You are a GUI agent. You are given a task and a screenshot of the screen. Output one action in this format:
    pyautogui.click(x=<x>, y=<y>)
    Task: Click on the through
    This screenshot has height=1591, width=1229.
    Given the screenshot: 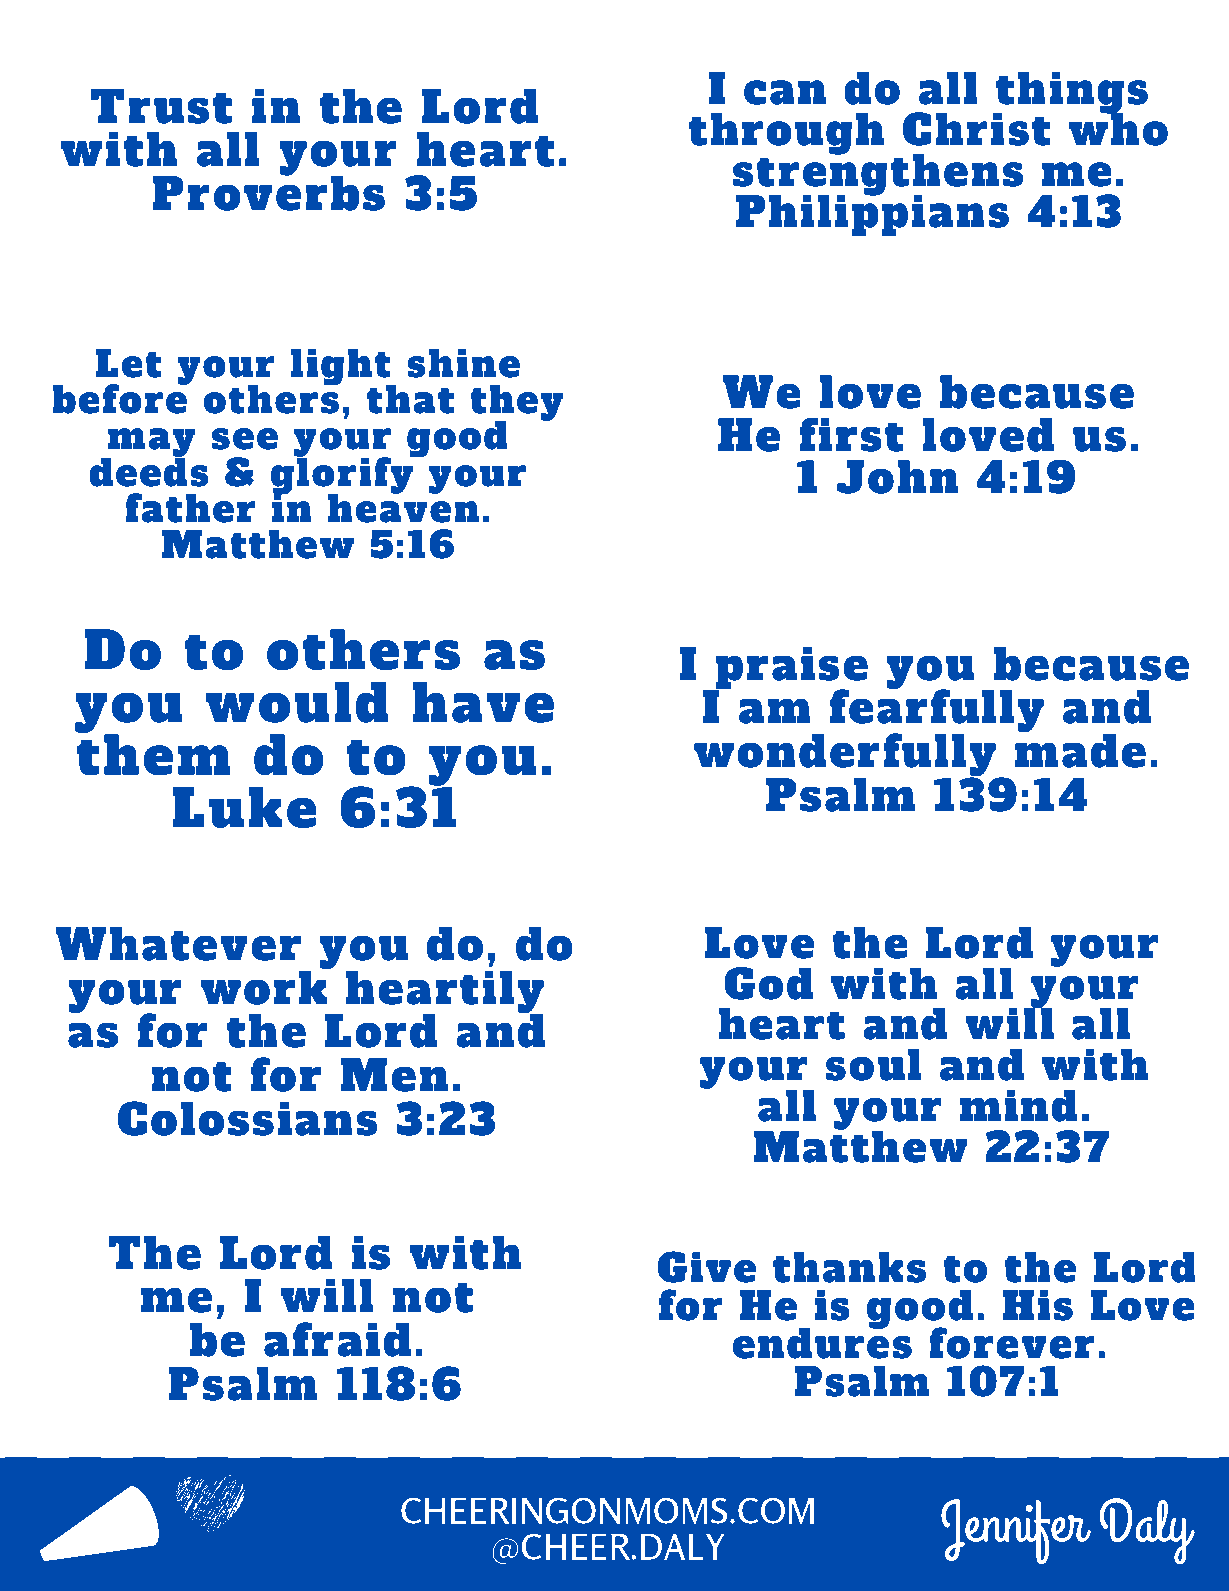 What is the action you would take?
    pyautogui.click(x=786, y=134)
